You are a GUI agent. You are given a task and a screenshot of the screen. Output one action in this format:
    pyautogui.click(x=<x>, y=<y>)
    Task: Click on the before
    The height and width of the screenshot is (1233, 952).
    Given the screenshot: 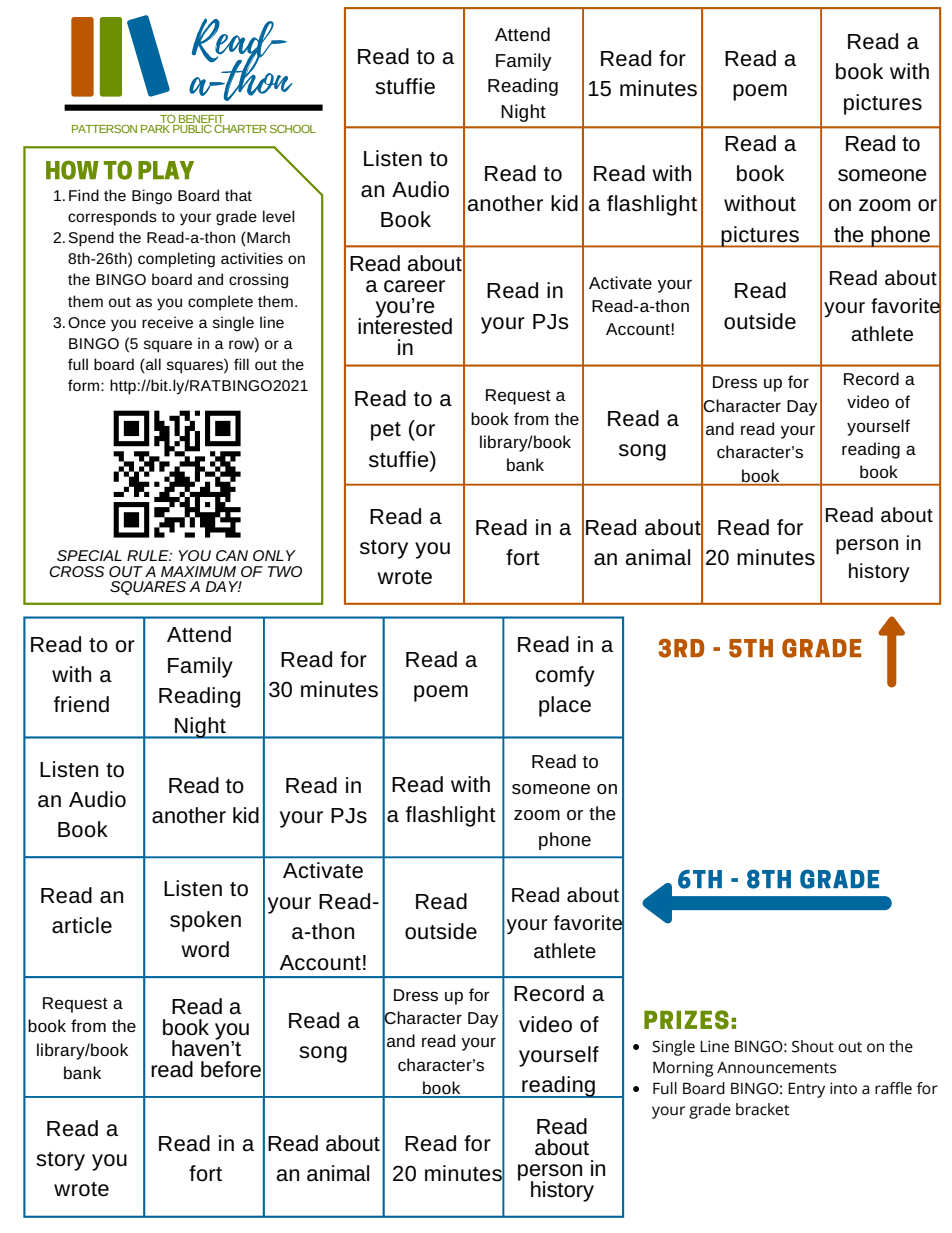 What is the action you would take?
    pyautogui.click(x=231, y=1069)
